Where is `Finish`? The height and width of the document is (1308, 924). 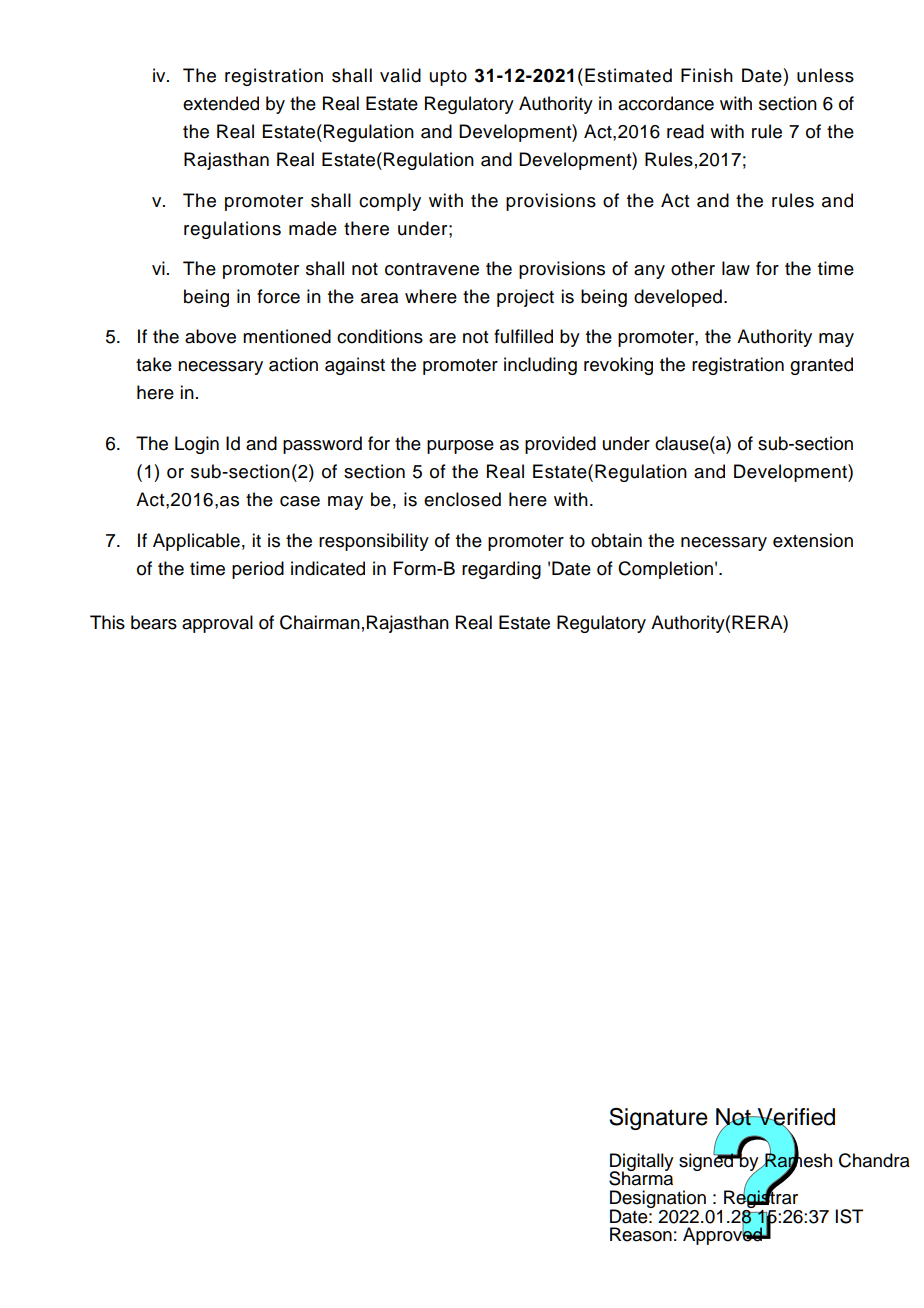
Finish is located at coordinates (707, 75).
